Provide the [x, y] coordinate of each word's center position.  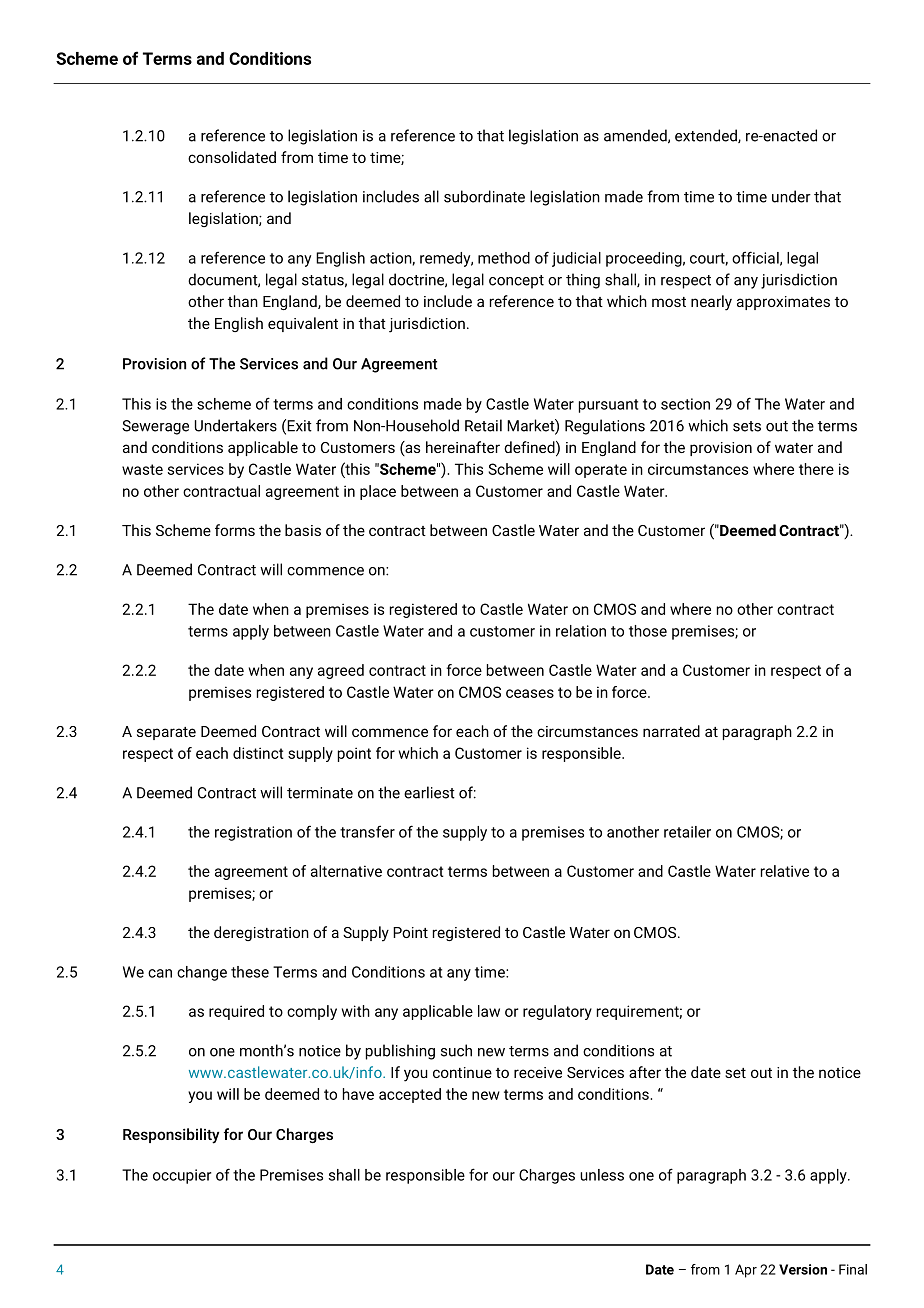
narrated [671, 731]
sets [747, 426]
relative [785, 871]
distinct [258, 753]
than [243, 301]
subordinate [484, 196]
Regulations [605, 427]
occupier [182, 1176]
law [489, 1011]
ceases [530, 693]
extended [707, 136]
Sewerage [155, 427]
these [250, 972]
